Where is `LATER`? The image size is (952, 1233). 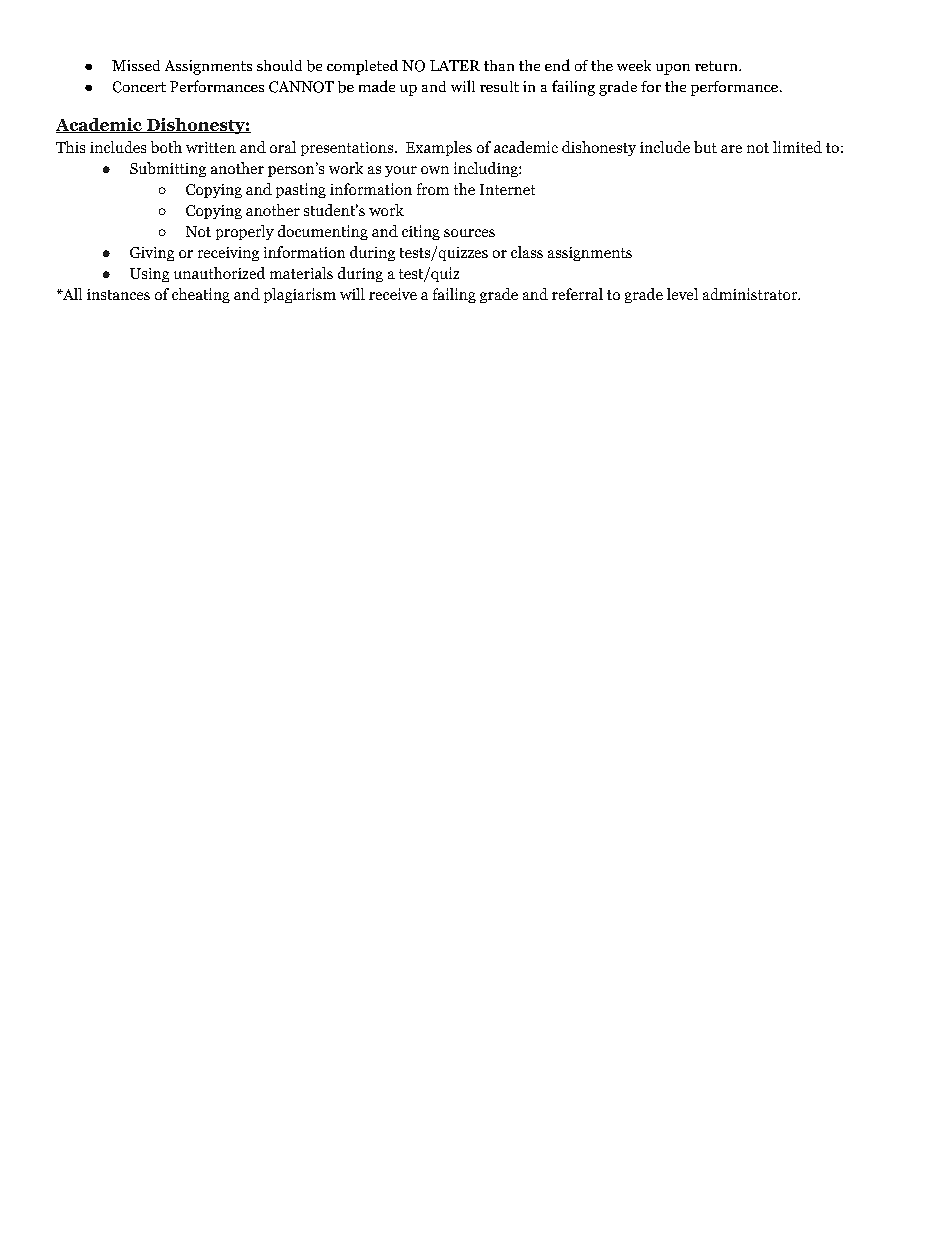 LATER is located at coordinates (455, 65).
